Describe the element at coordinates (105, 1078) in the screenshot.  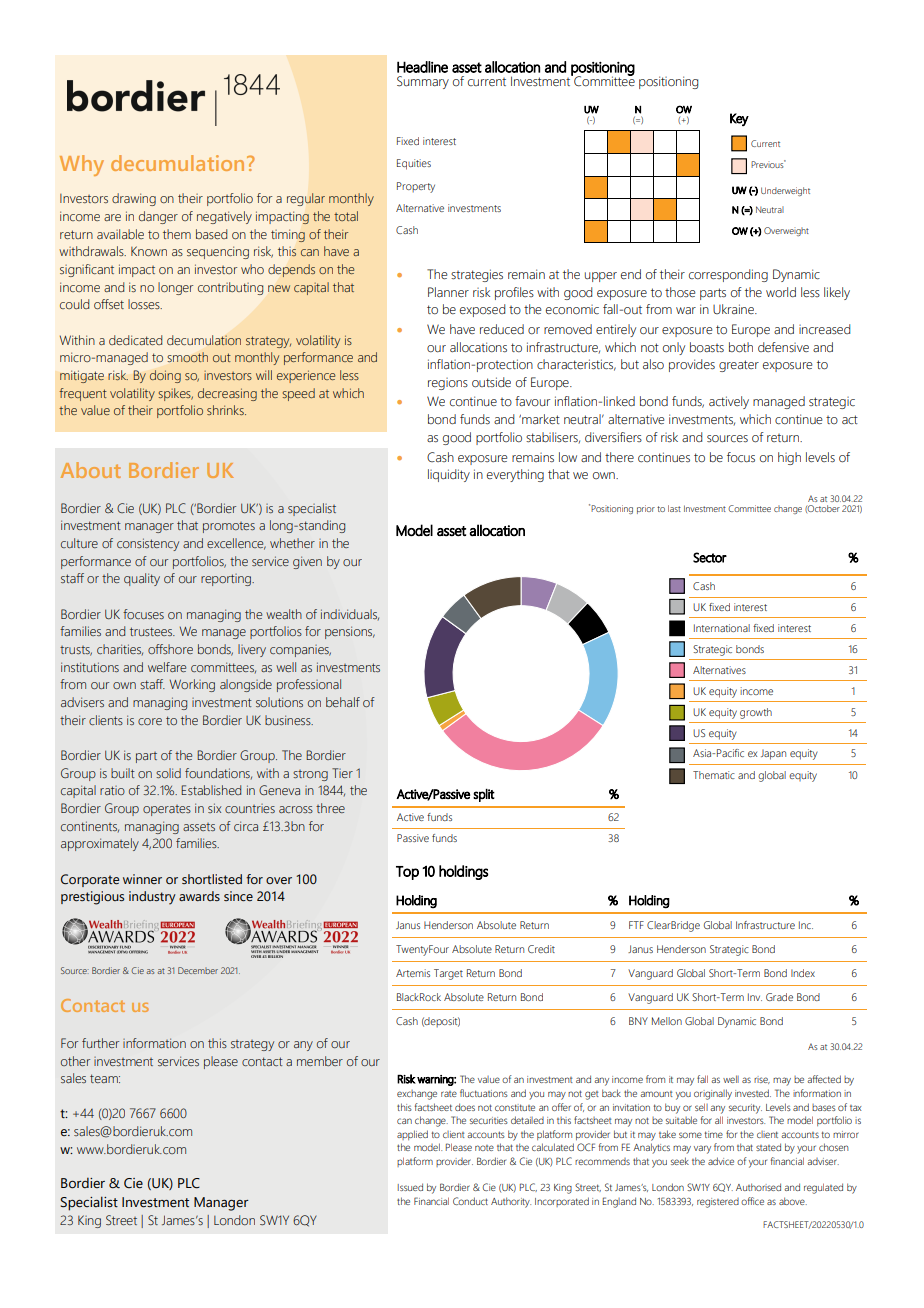
I see `team` at that location.
